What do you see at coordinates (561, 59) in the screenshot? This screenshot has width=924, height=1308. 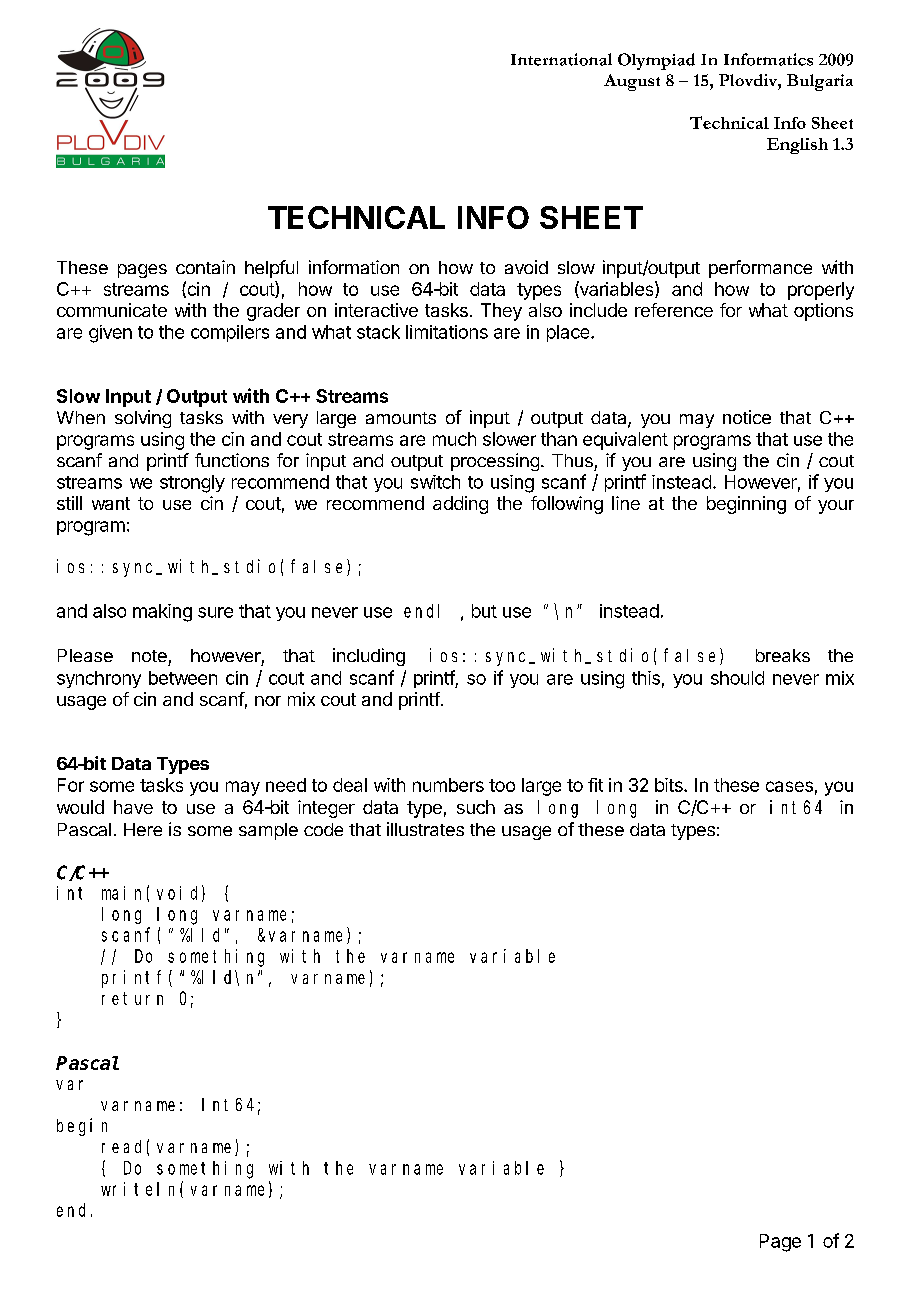 I see `International` at bounding box center [561, 59].
